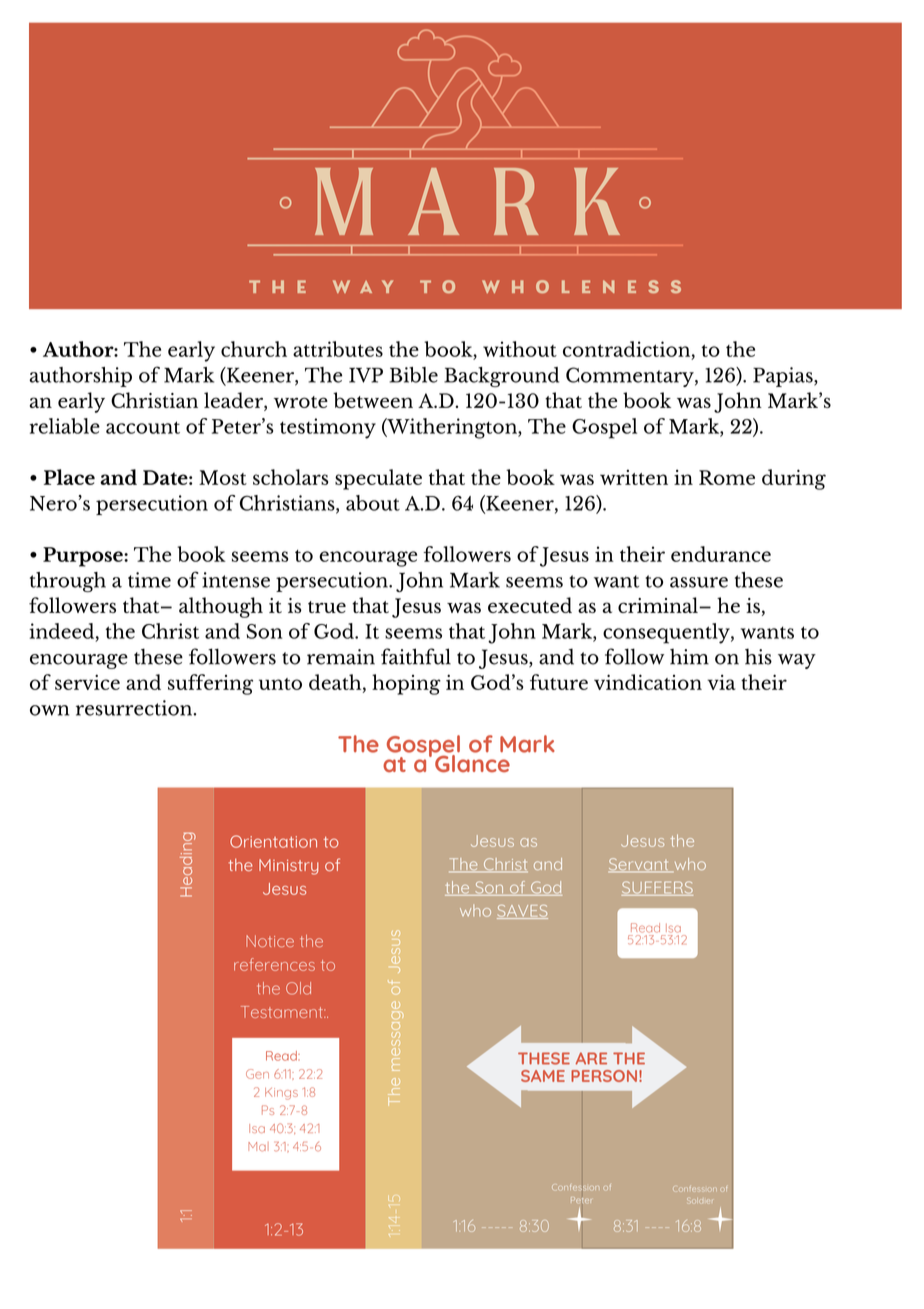 The image size is (924, 1309). What do you see at coordinates (143, 427) in the document?
I see `account` at bounding box center [143, 427].
